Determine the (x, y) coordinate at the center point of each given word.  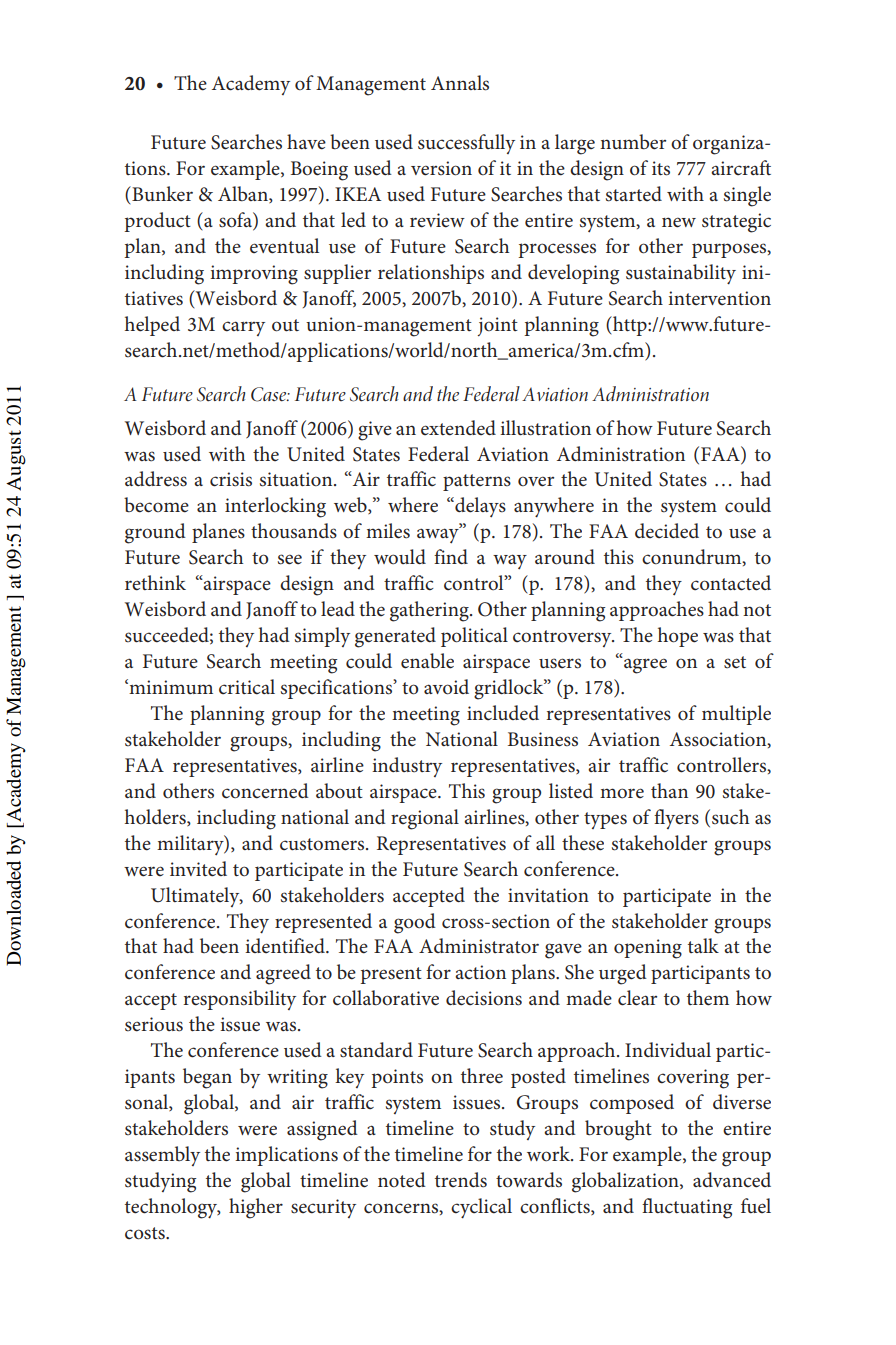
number (633, 142)
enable (427, 661)
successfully (466, 144)
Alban (244, 194)
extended (458, 428)
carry (243, 328)
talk (703, 945)
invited (198, 869)
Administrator (479, 946)
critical (247, 687)
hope (678, 637)
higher (256, 1208)
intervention (719, 298)
